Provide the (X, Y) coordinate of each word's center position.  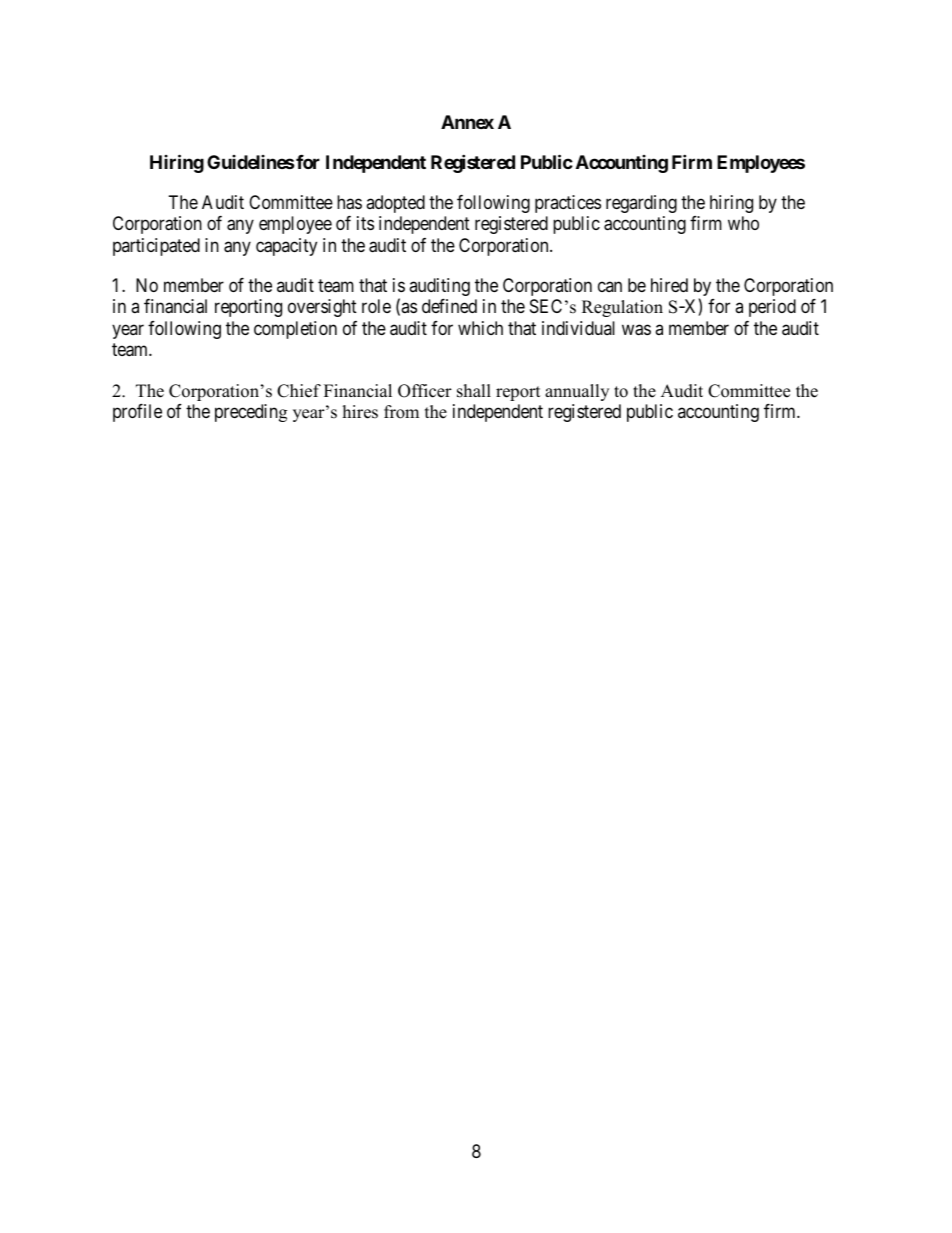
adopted (395, 204)
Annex (467, 122)
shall (474, 391)
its (365, 223)
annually (577, 392)
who (743, 223)
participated (156, 247)
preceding (251, 413)
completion (295, 330)
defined (449, 306)
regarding (641, 204)
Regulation (622, 308)
